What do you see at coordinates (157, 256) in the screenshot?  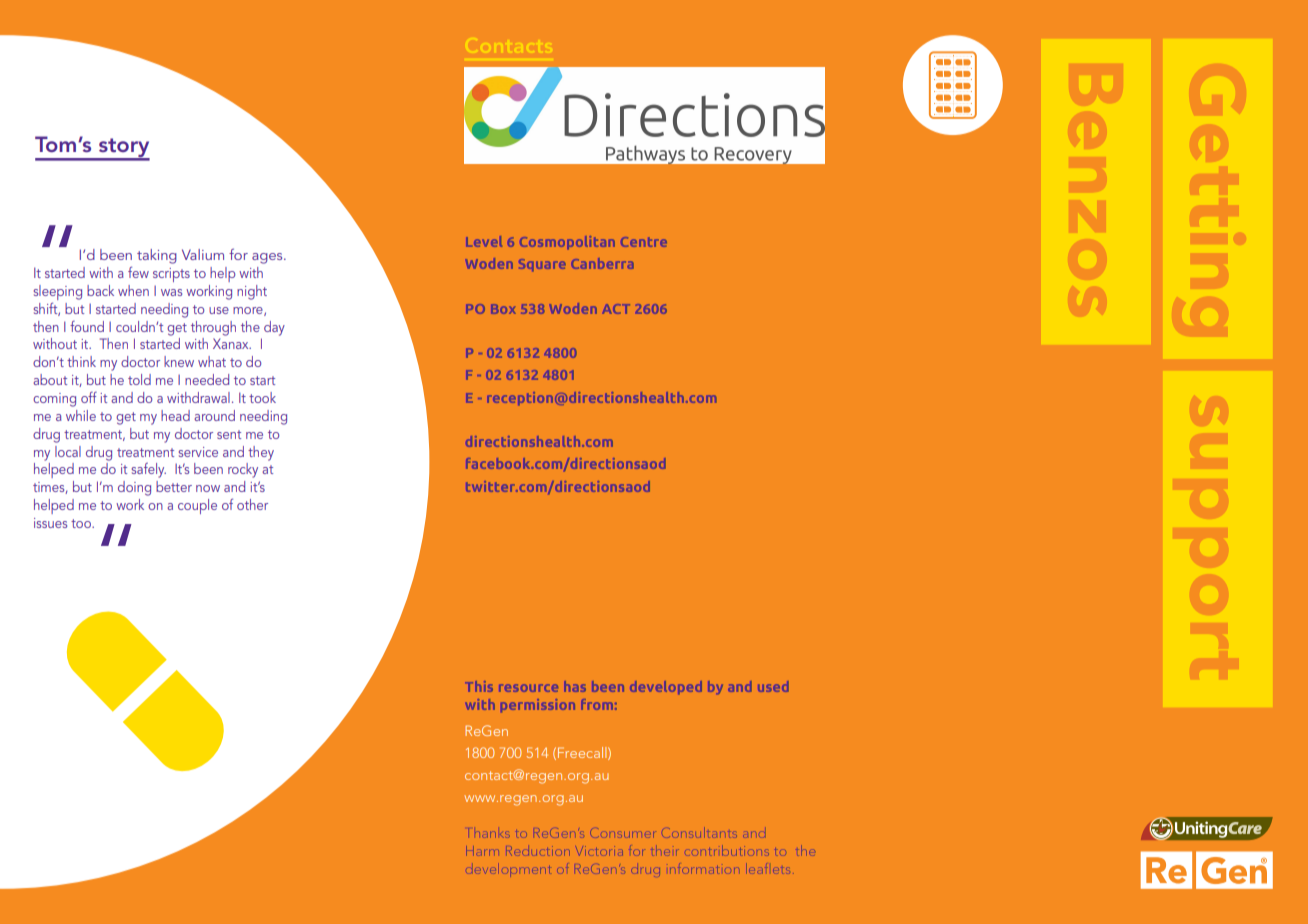 I see `taking` at bounding box center [157, 256].
